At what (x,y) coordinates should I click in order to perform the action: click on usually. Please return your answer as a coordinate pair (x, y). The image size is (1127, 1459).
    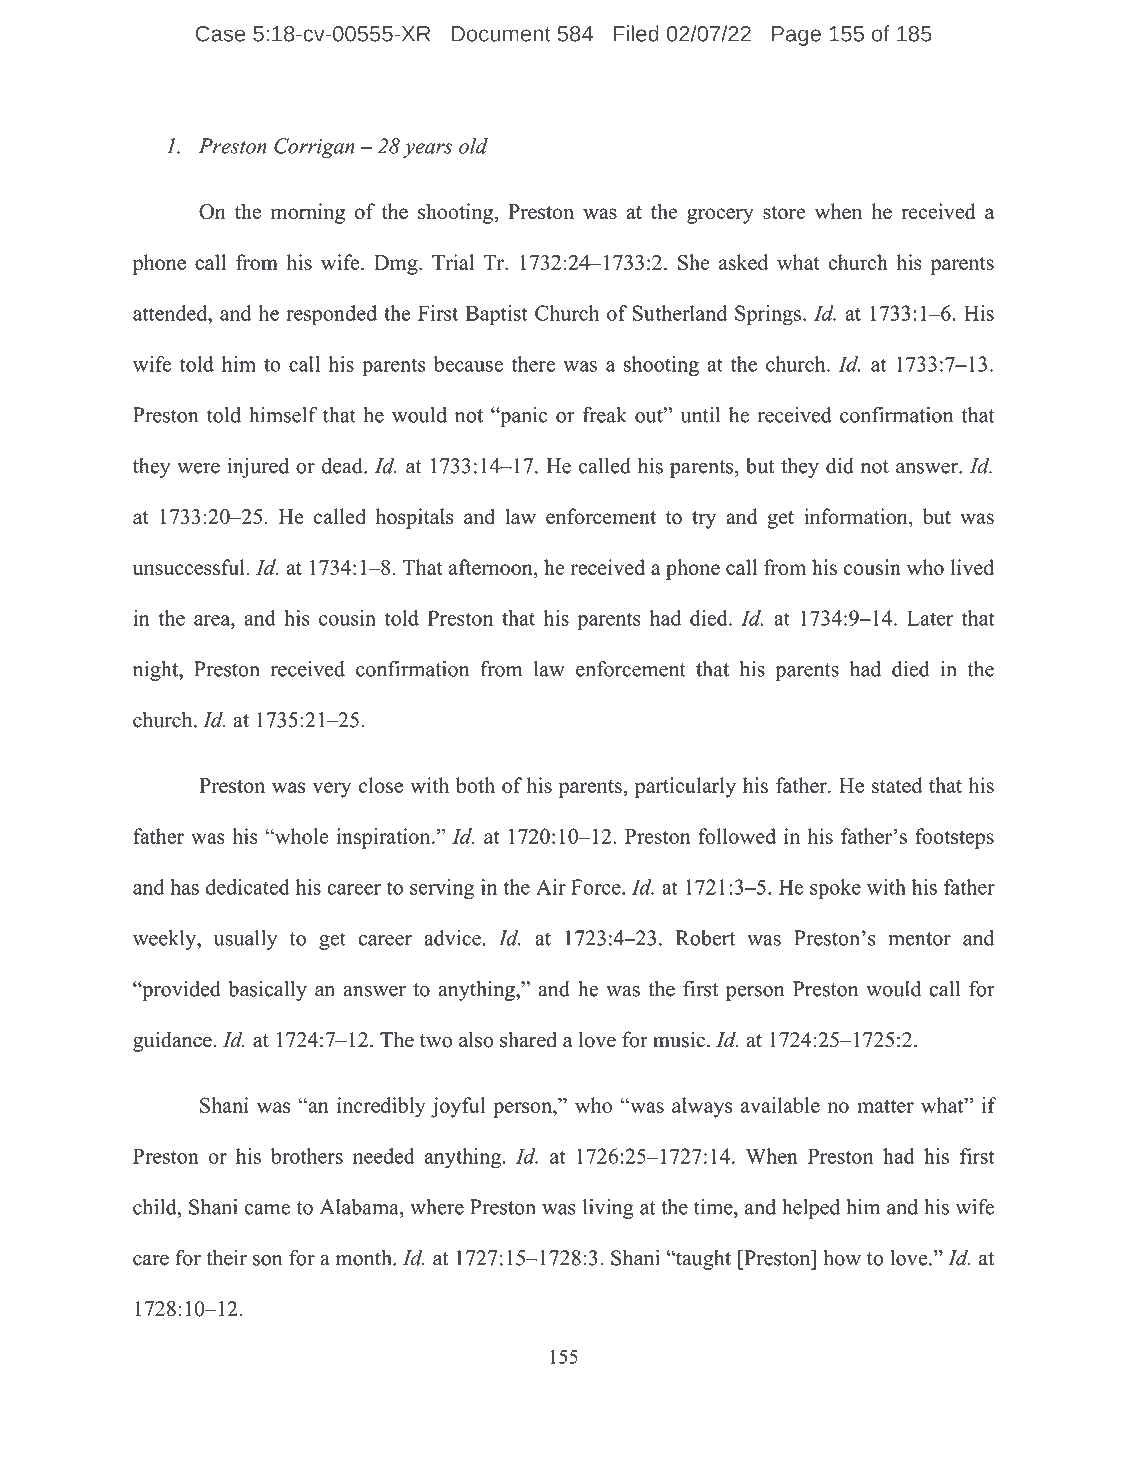
    Looking at the image, I should click on (245, 940).
